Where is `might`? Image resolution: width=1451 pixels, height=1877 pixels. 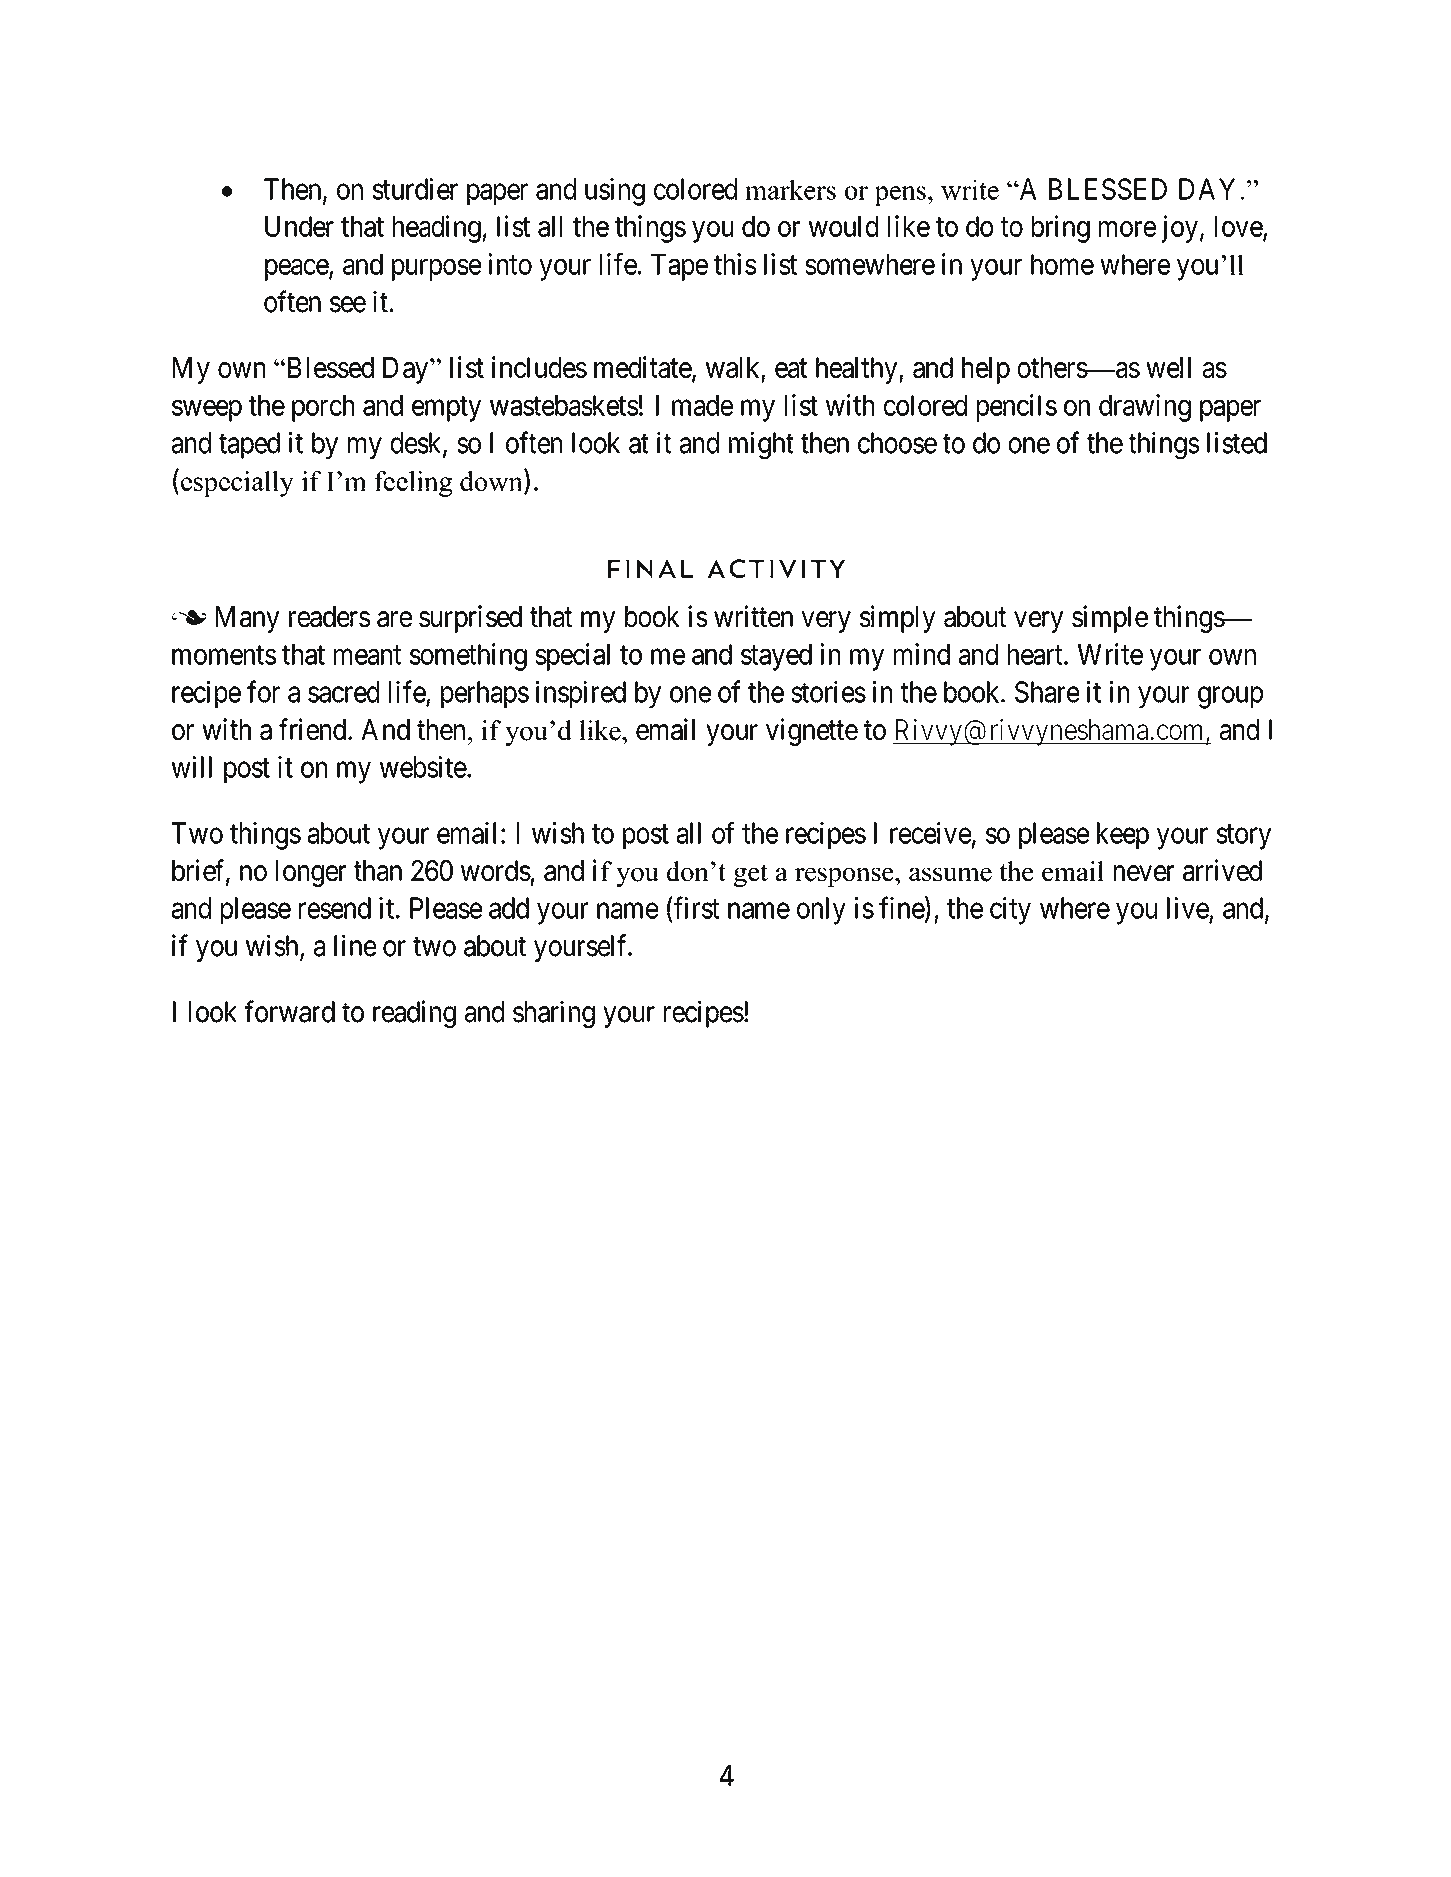 might is located at coordinates (761, 446).
